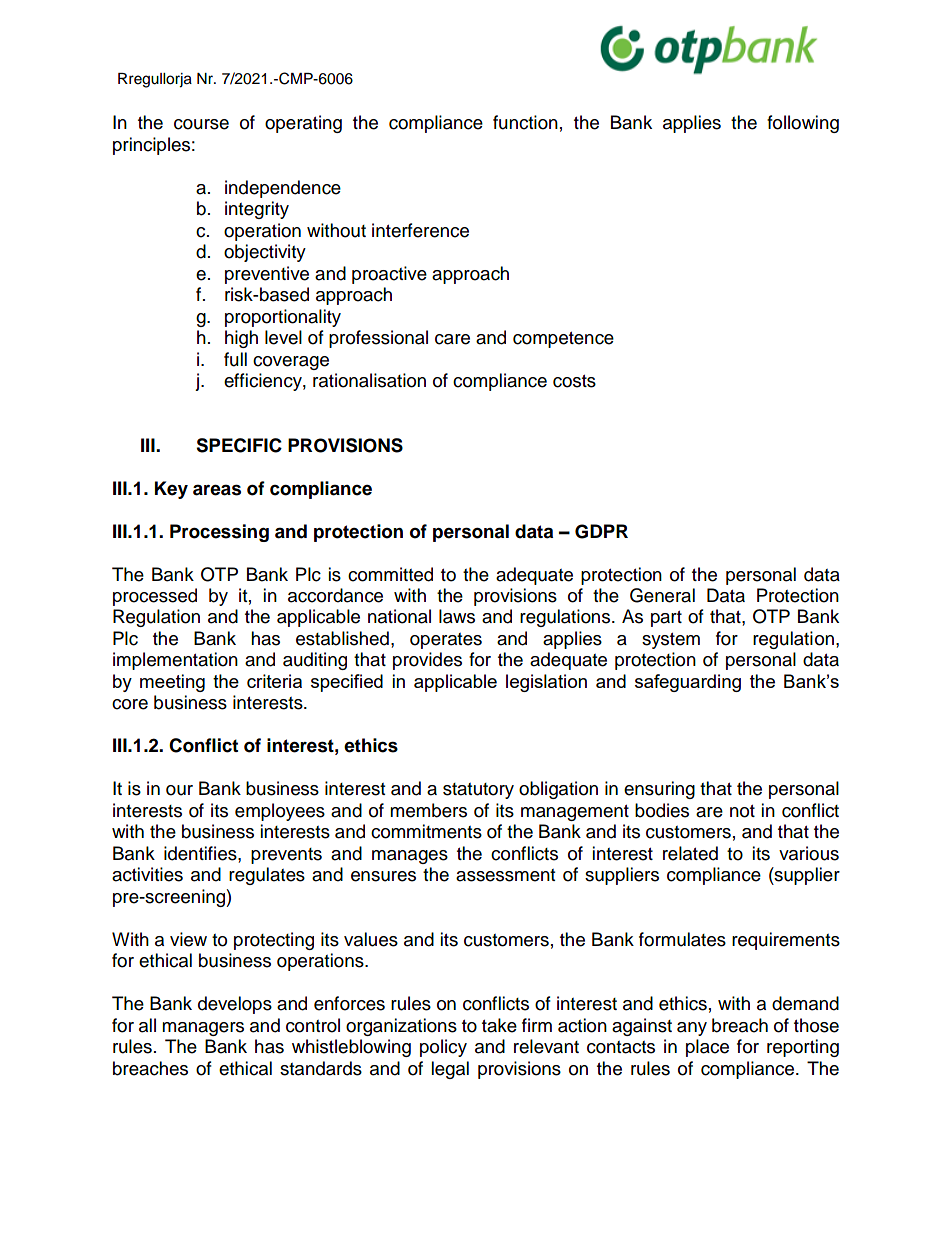 This document has height=1233, width=952. Describe the element at coordinates (525, 122) in the document. I see `function` at that location.
